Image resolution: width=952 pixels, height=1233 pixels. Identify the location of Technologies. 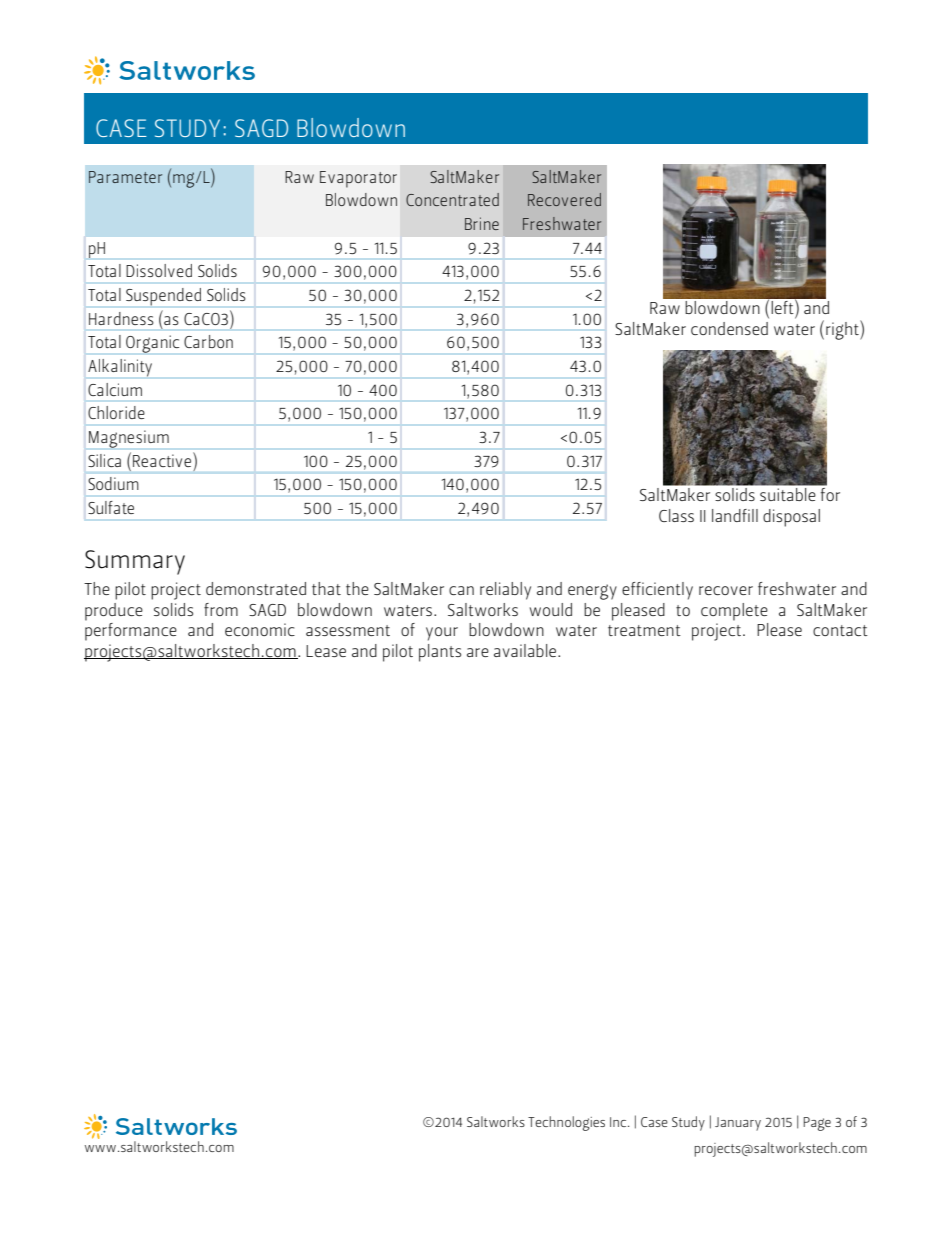
(566, 1123).
